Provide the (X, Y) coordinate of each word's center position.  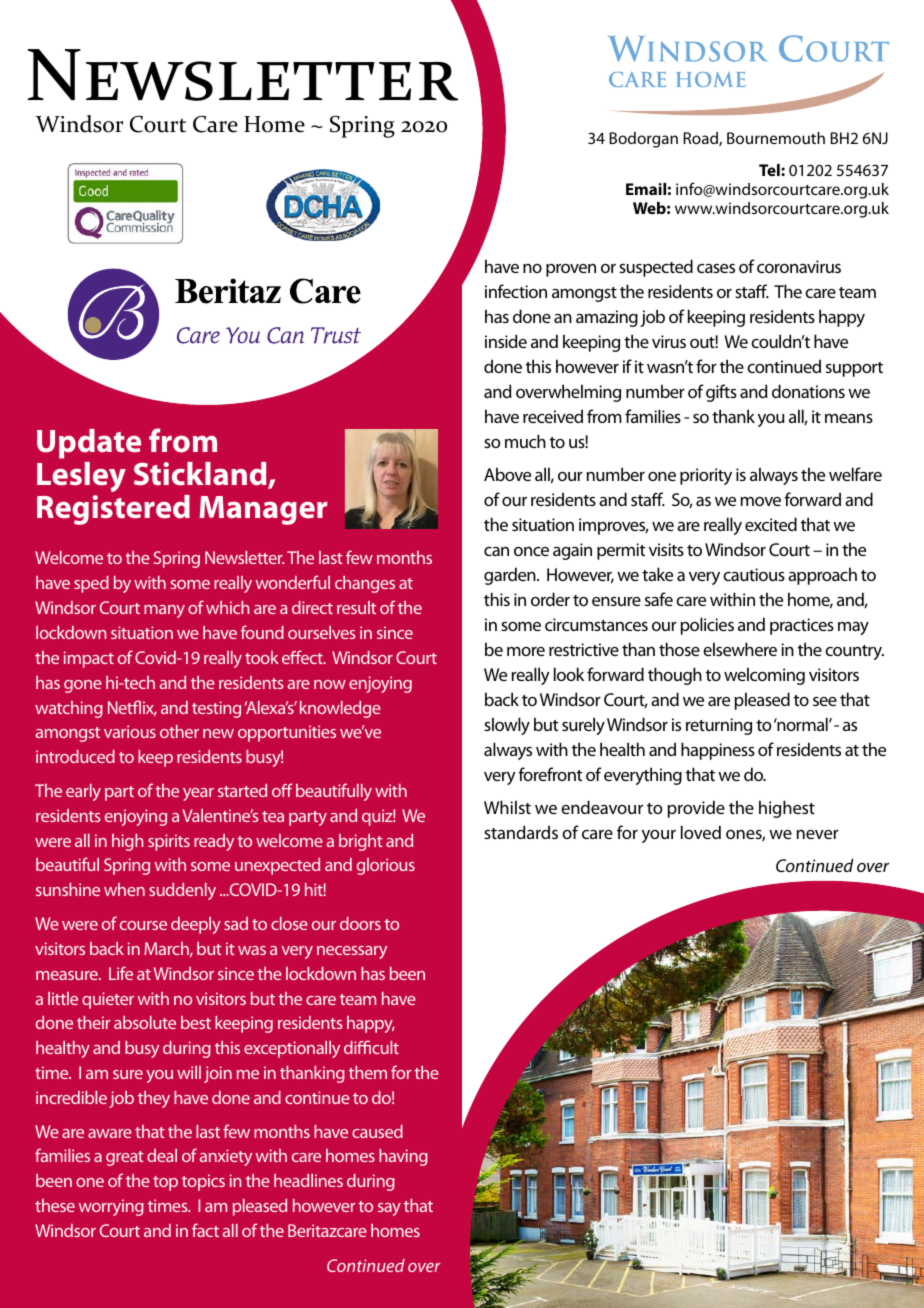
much (525, 441)
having (403, 1157)
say (389, 1209)
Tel (770, 170)
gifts (721, 393)
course (143, 925)
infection (516, 291)
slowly (507, 726)
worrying (111, 1207)
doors (360, 923)
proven (571, 270)
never (817, 834)
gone (83, 686)
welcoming (764, 676)
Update (89, 444)
